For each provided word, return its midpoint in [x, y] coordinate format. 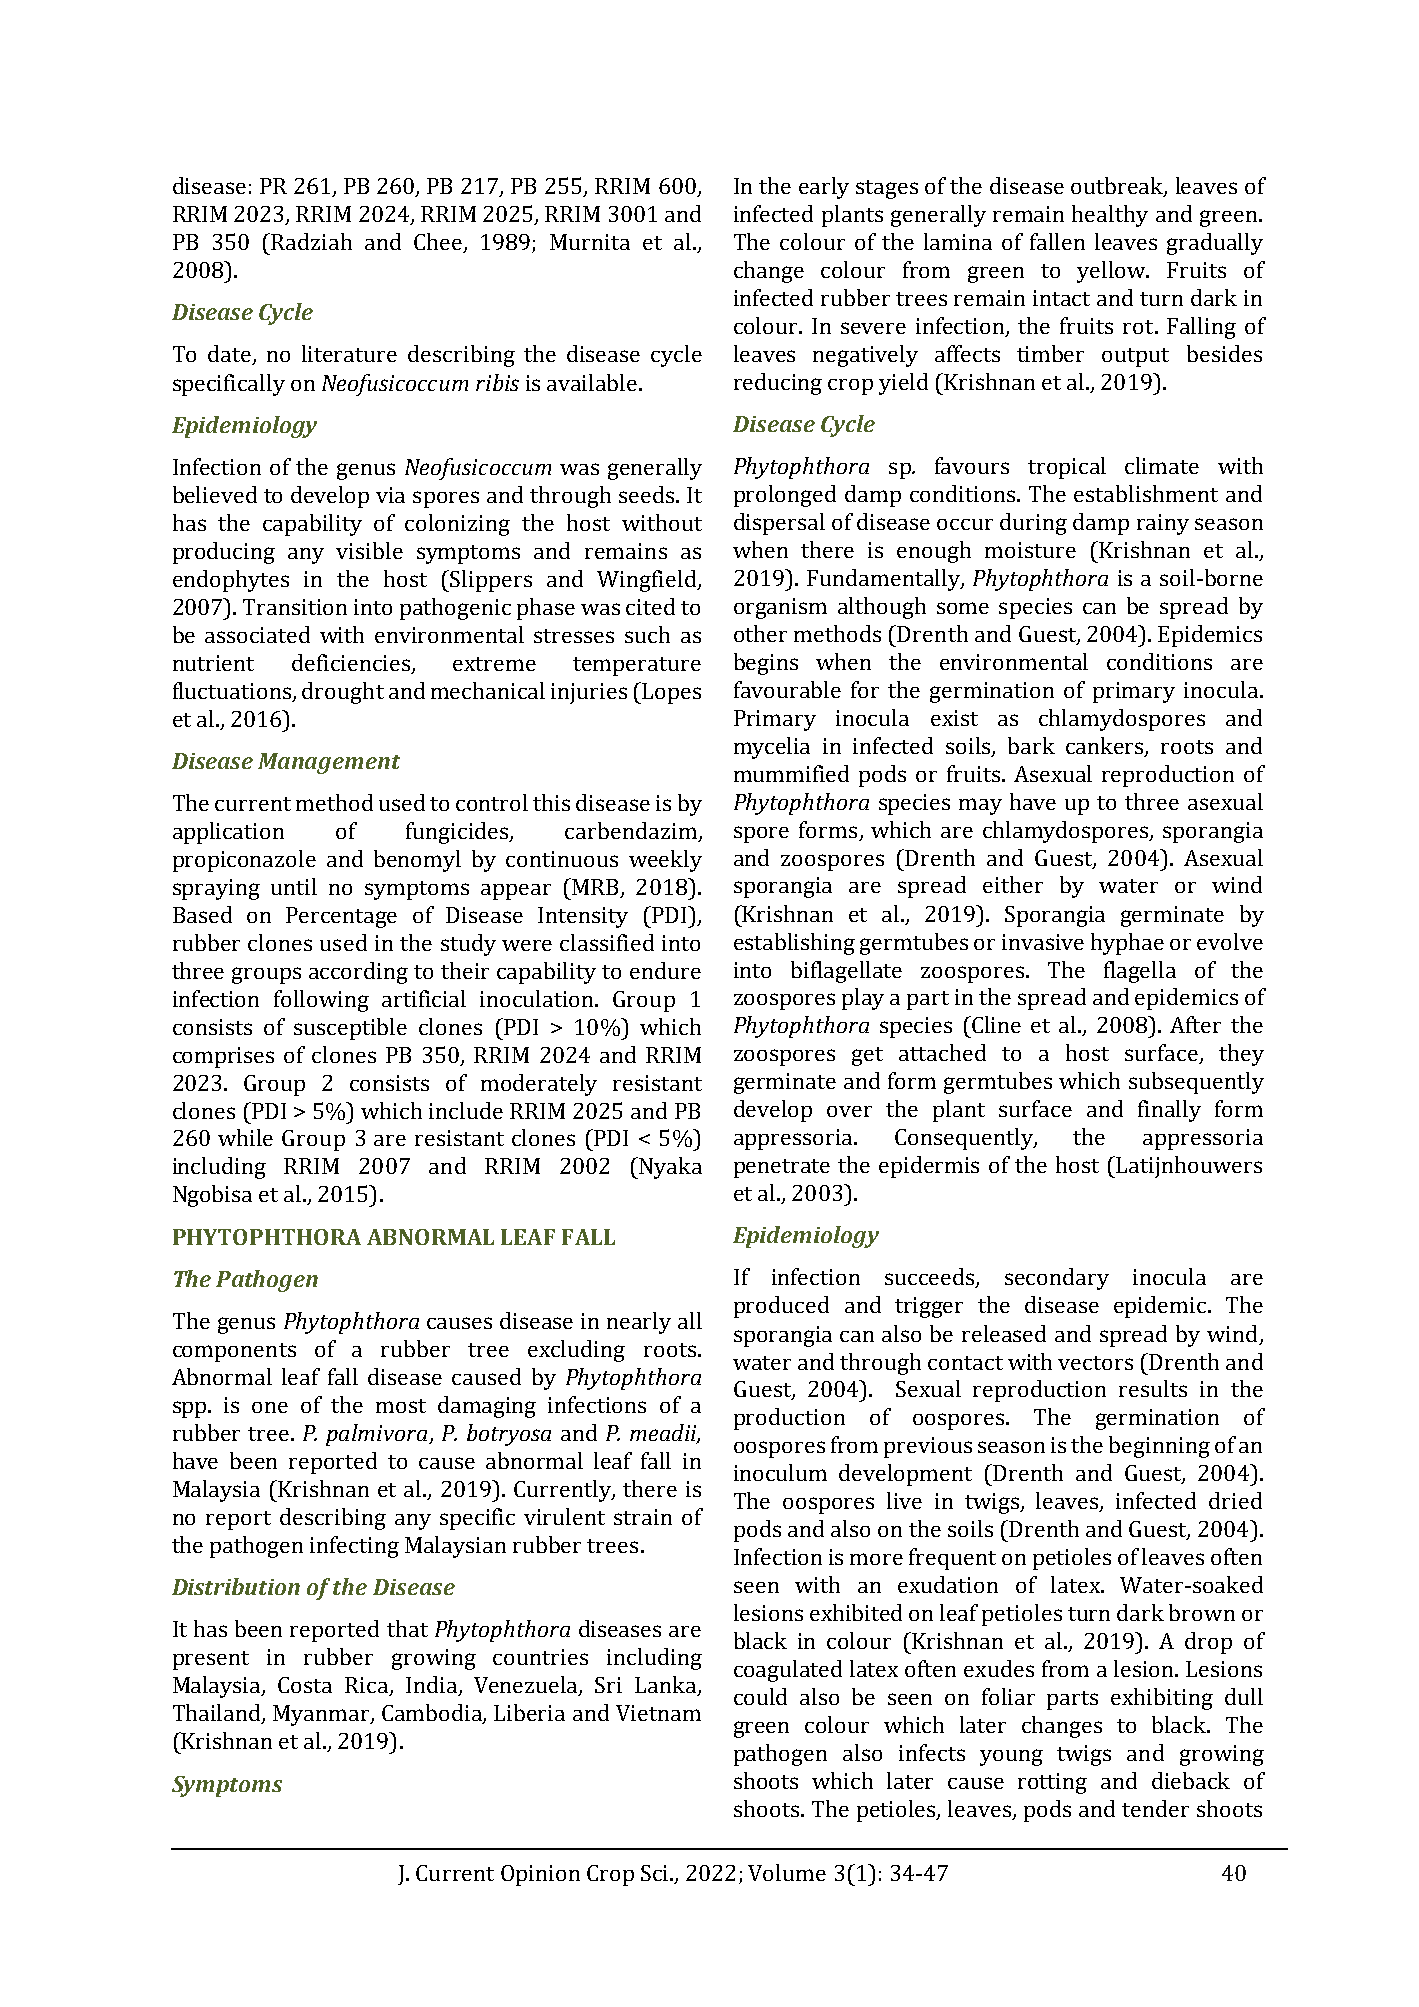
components [234, 1352]
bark [1031, 745]
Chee [439, 243]
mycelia [772, 748]
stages [887, 189]
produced [781, 1307]
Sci [656, 1873]
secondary [1057, 1279]
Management [329, 763]
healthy [1110, 216]
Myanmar [322, 1715]
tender [1155, 1808]
